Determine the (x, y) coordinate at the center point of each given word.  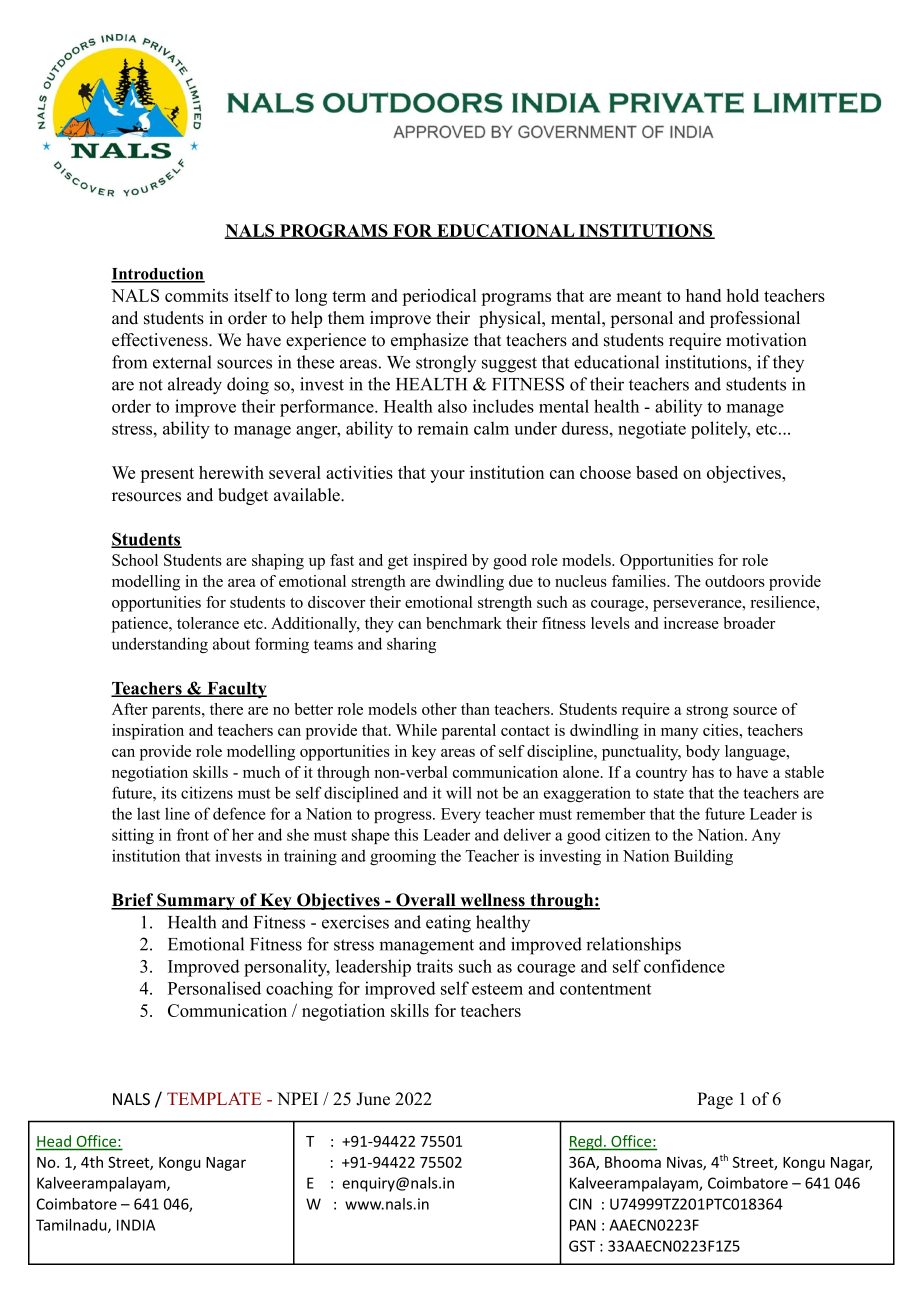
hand (703, 295)
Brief (133, 901)
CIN (580, 1204)
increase (691, 623)
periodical (439, 297)
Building (703, 857)
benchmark (464, 623)
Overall (426, 901)
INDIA (136, 1225)
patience (141, 625)
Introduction (158, 274)
